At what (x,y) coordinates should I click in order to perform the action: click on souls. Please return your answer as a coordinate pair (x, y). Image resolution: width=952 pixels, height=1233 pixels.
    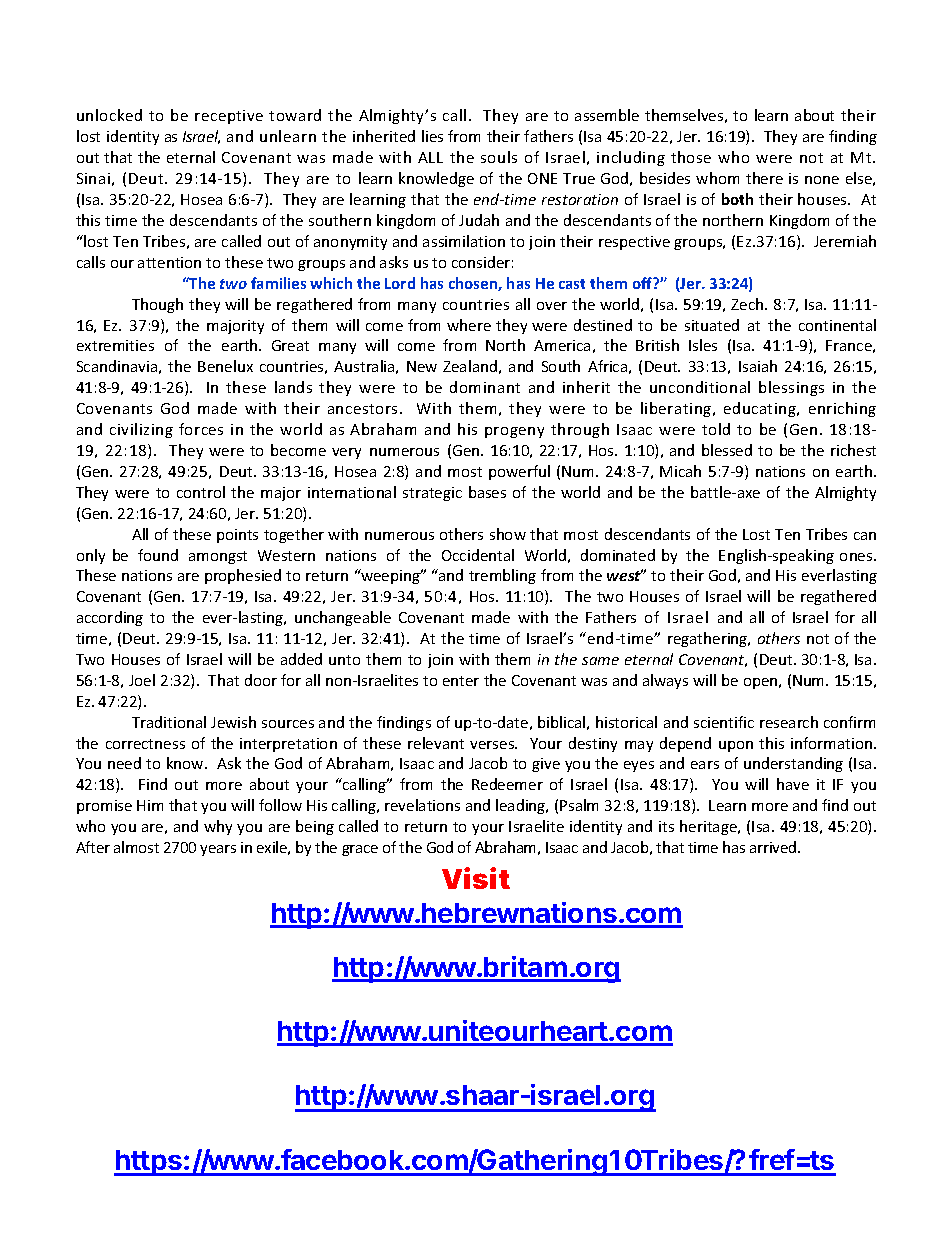
    Looking at the image, I should click on (499, 157).
